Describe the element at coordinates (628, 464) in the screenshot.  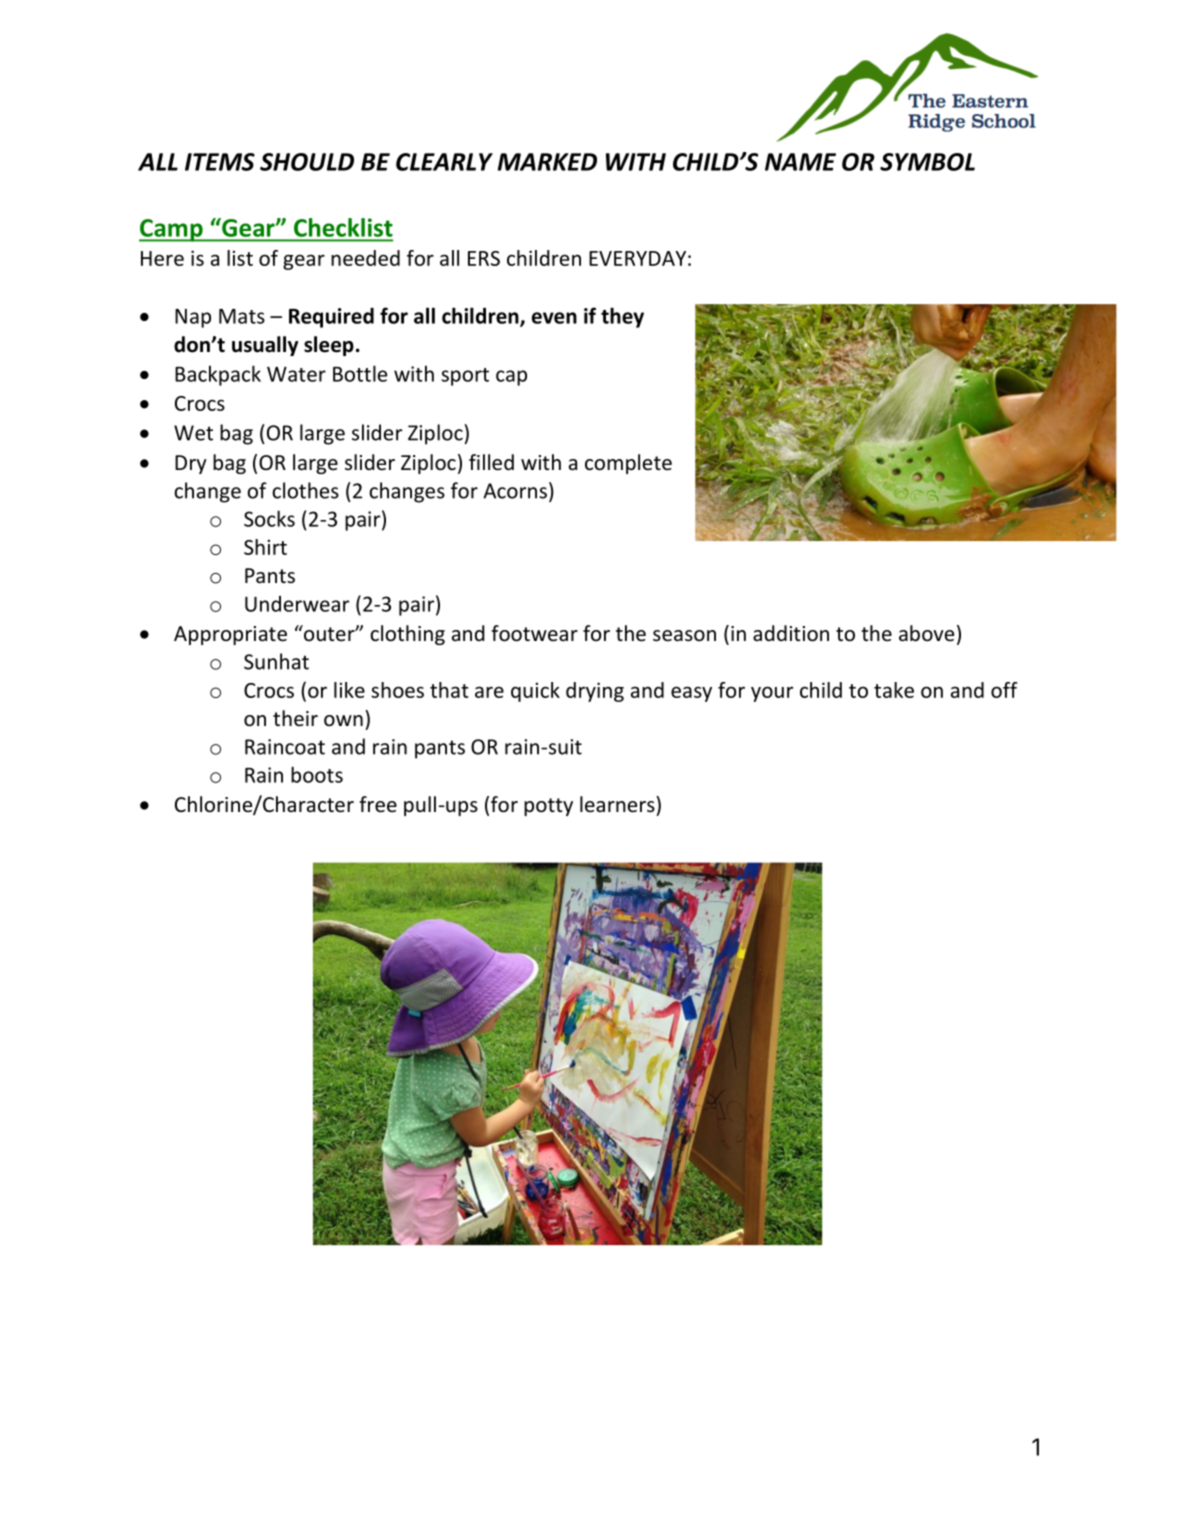
I see `complete` at that location.
